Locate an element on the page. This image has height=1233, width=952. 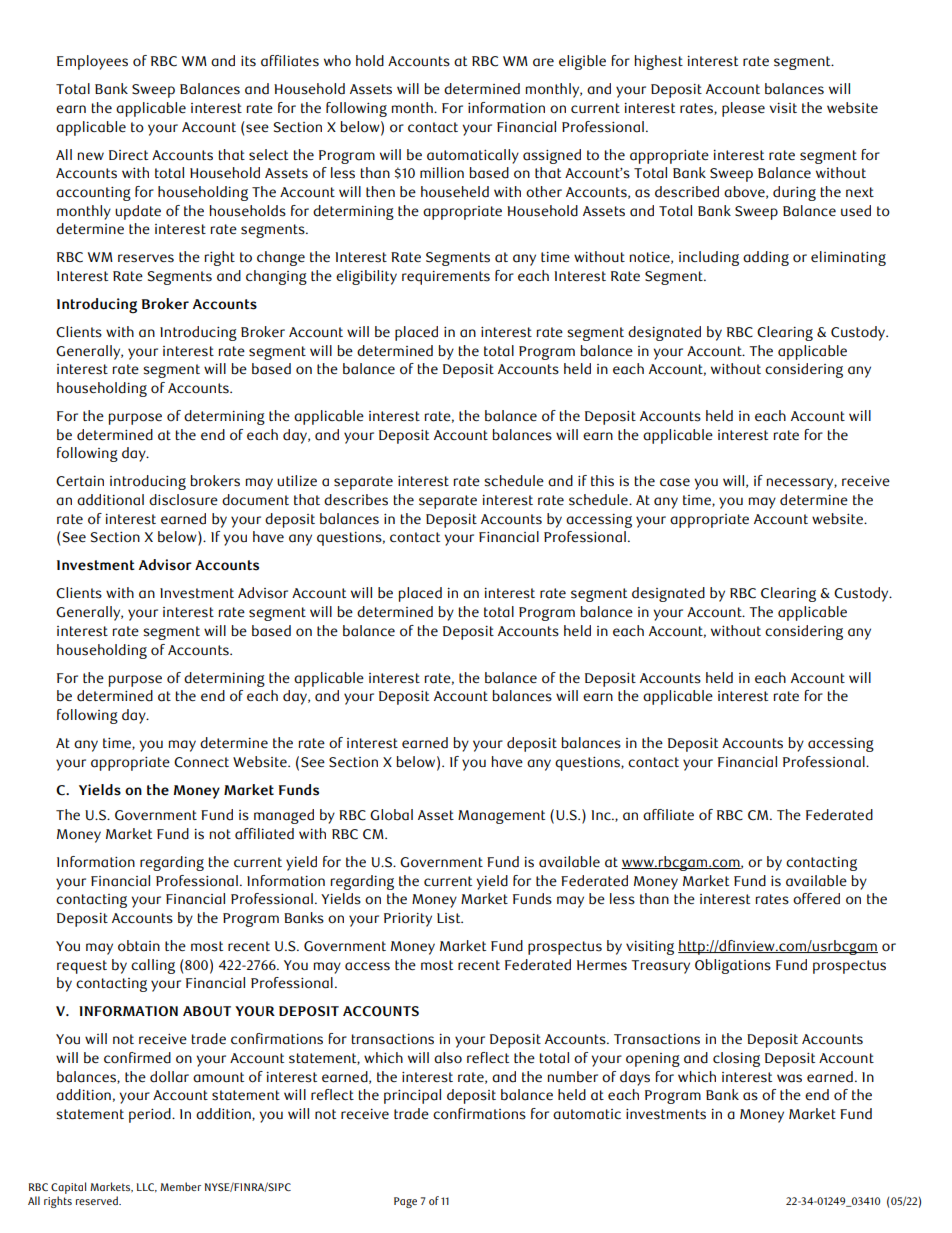
List is located at coordinates (450, 918).
